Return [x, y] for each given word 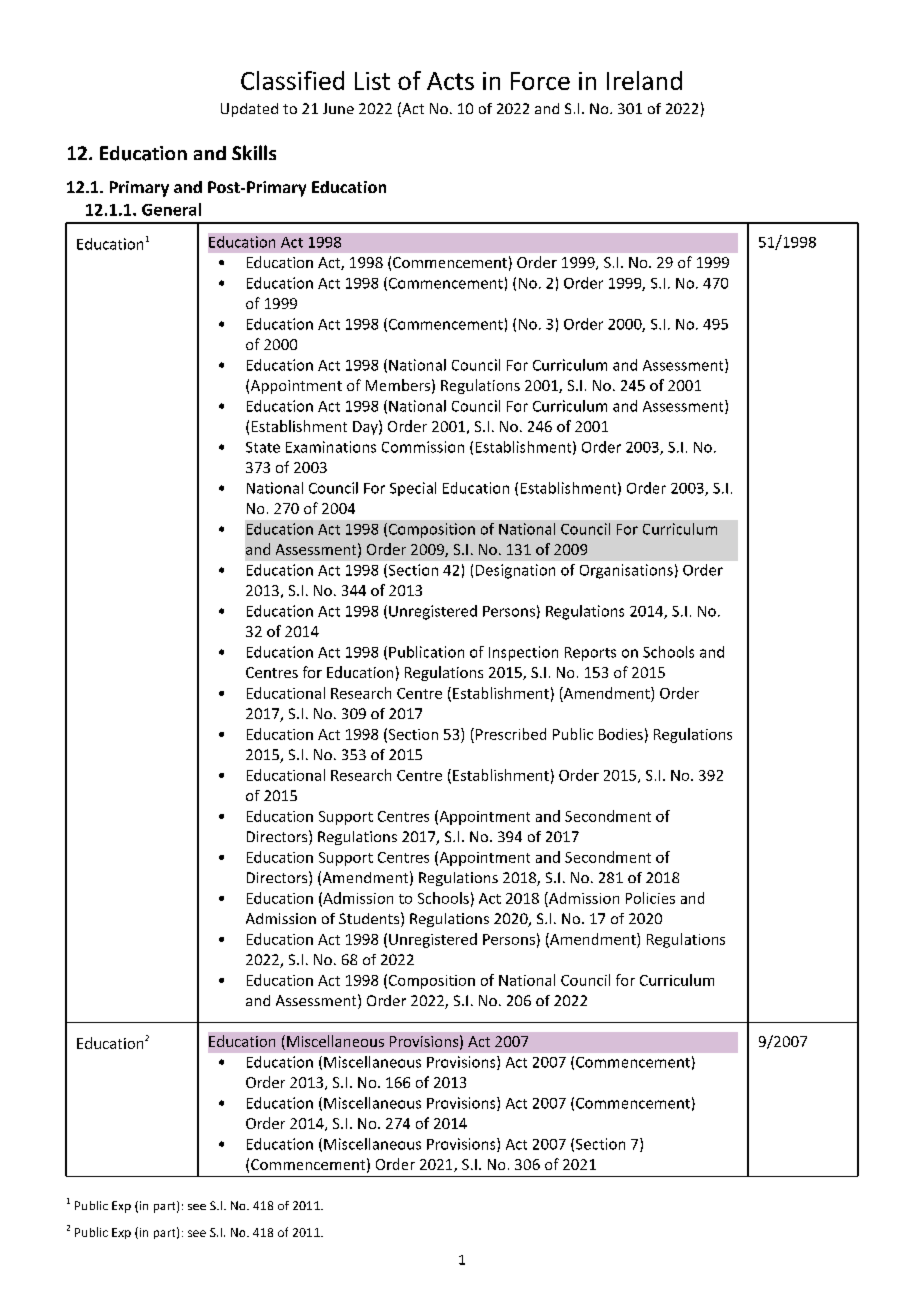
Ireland [644, 80]
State [263, 447]
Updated [249, 110]
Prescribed [511, 734]
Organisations [626, 571]
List [372, 81]
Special [413, 489]
